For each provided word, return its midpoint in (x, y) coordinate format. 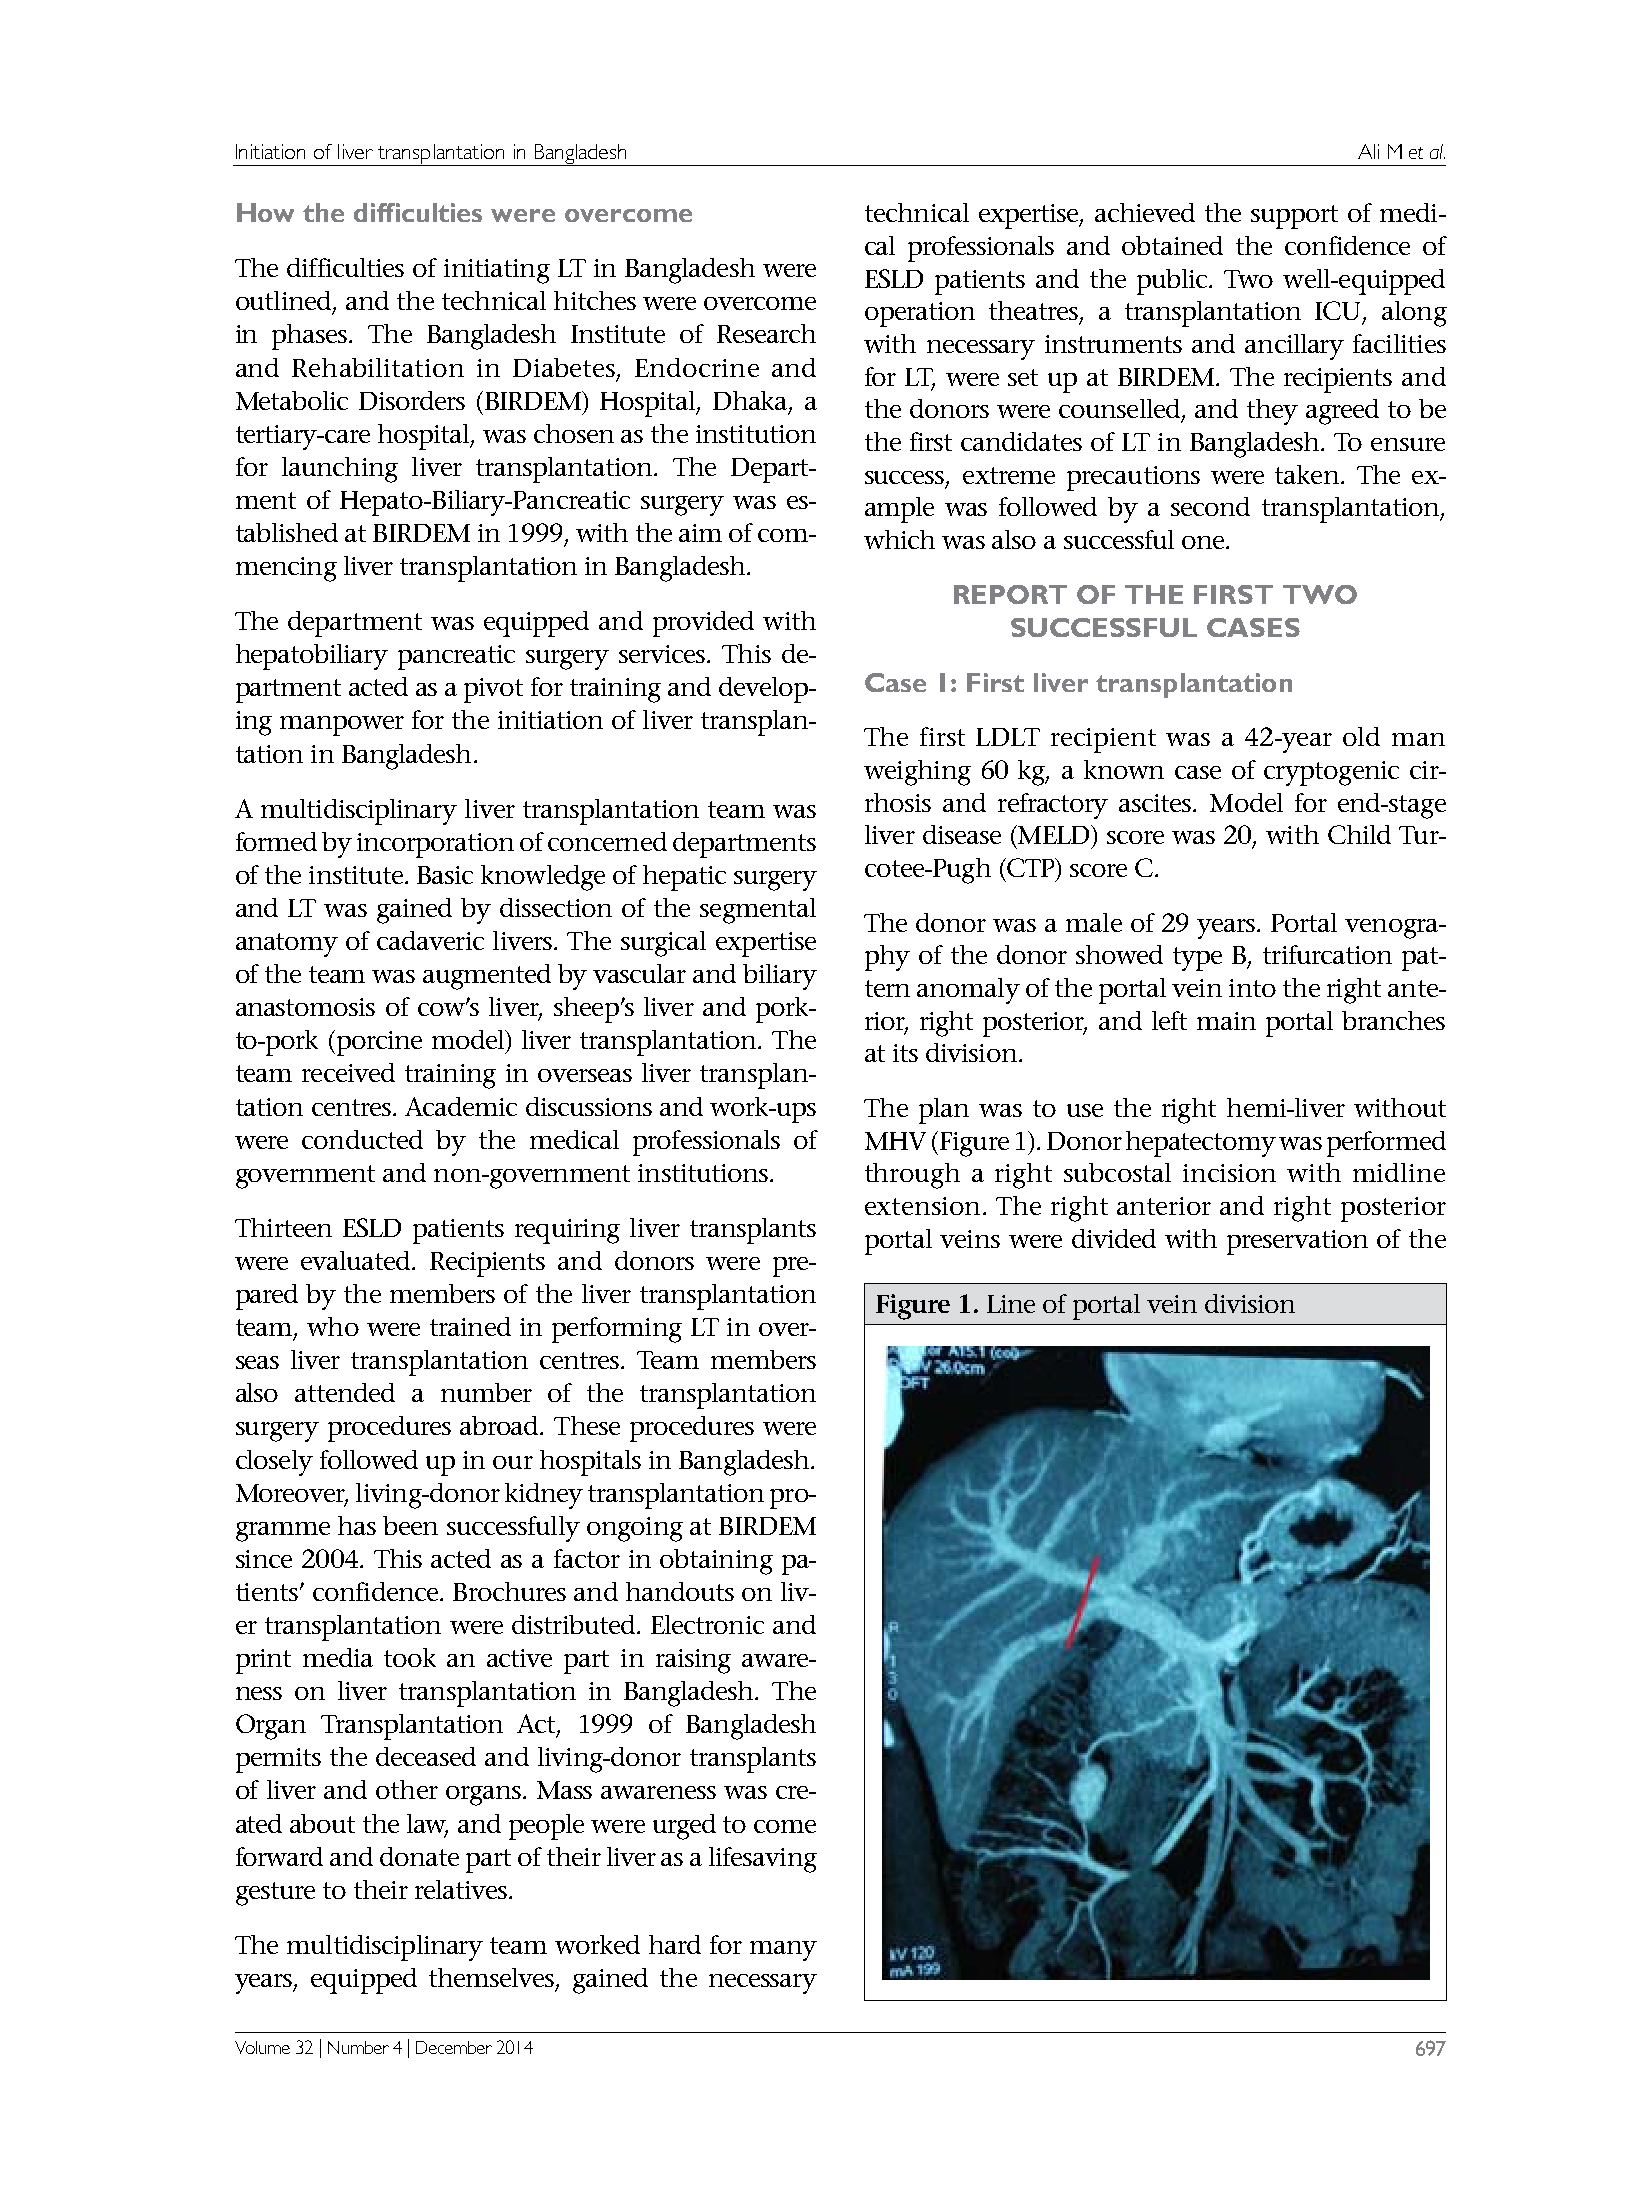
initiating (497, 271)
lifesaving (763, 1860)
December (454, 2047)
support (1294, 217)
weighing (917, 773)
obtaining (716, 1562)
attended (345, 1392)
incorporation (435, 845)
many (783, 1951)
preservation (1297, 1242)
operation (920, 314)
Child (1359, 834)
